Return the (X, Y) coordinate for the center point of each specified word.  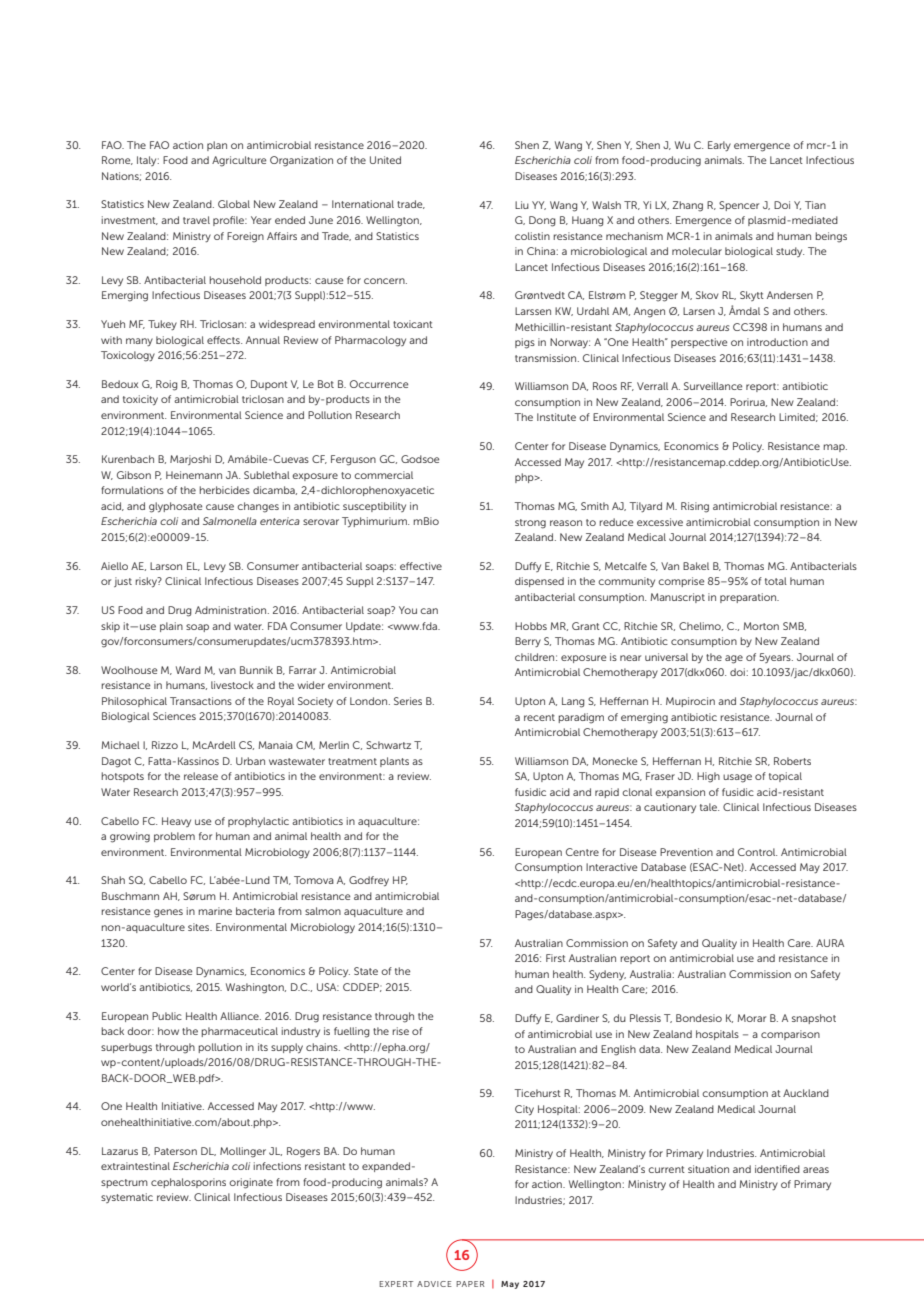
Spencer (739, 206)
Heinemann (194, 475)
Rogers (303, 1152)
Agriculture (239, 161)
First (556, 958)
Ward (188, 670)
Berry (528, 642)
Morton (761, 626)
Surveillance (713, 386)
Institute (556, 417)
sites (200, 927)
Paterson (175, 1151)
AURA (830, 943)
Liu (522, 205)
